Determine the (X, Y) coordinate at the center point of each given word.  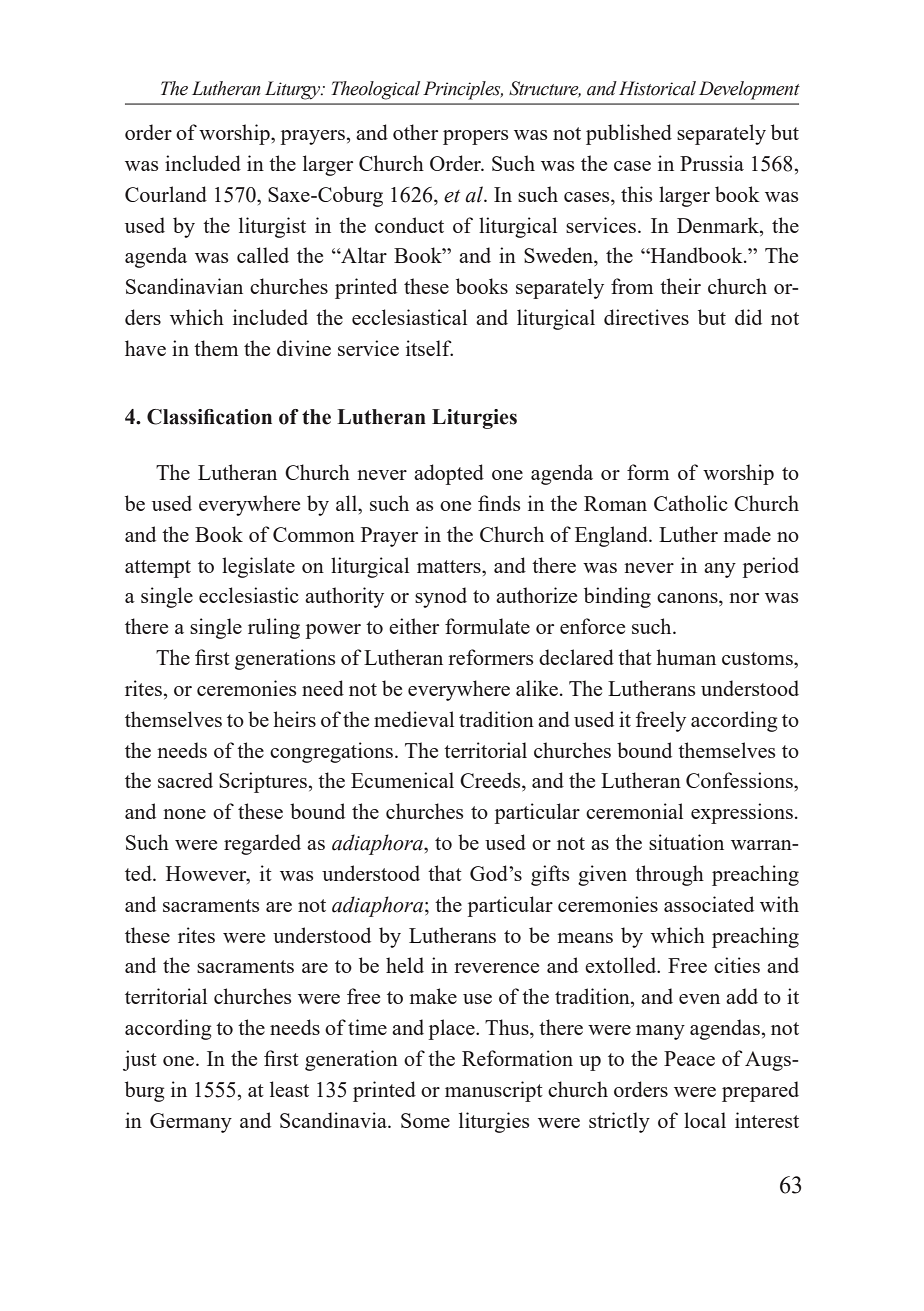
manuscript (494, 1091)
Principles (463, 90)
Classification (209, 417)
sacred (185, 780)
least (289, 1089)
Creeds (491, 781)
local (705, 1120)
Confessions (740, 780)
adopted (449, 474)
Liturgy (294, 90)
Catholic (691, 503)
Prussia (712, 163)
